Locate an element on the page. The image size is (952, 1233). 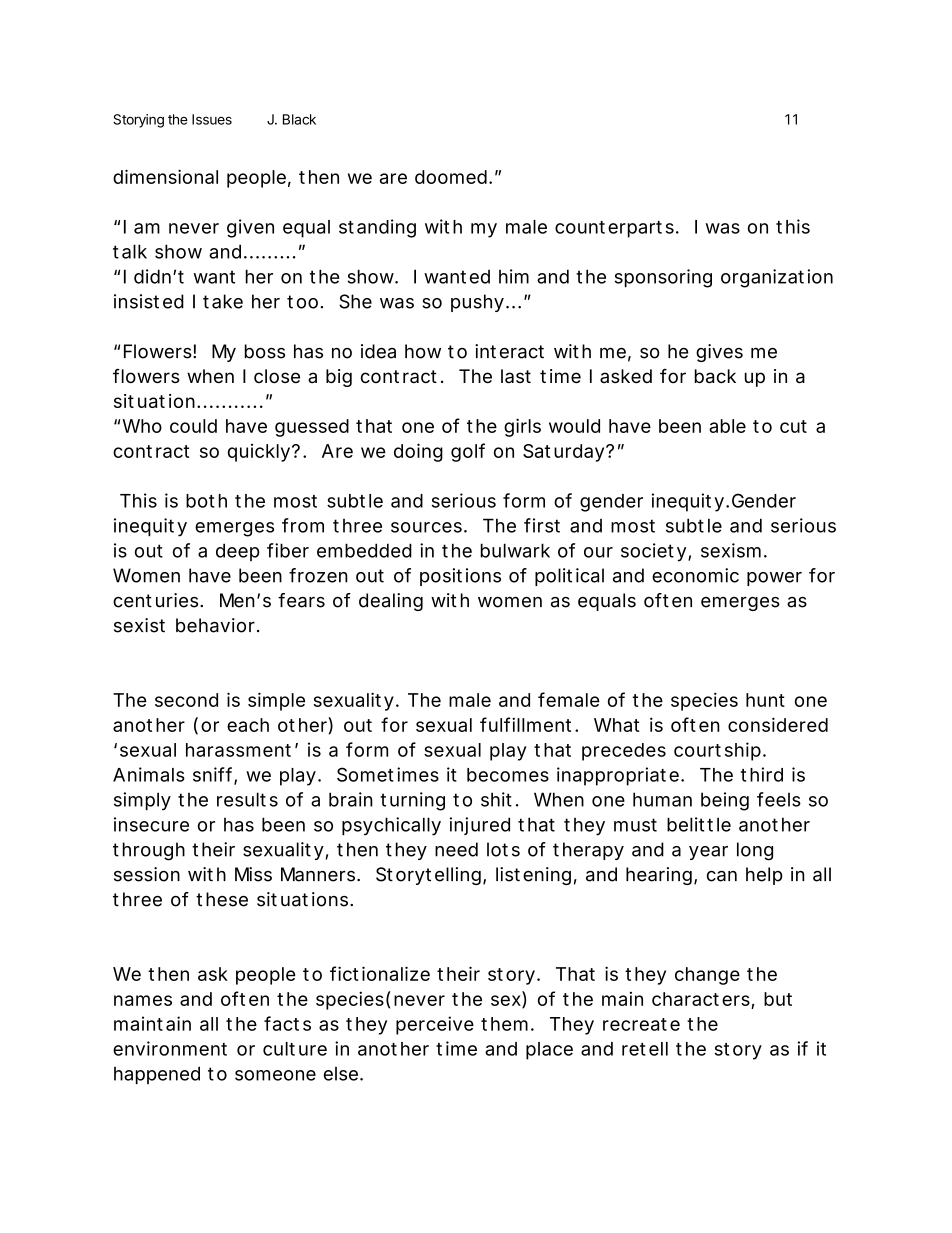
both is located at coordinates (206, 501).
